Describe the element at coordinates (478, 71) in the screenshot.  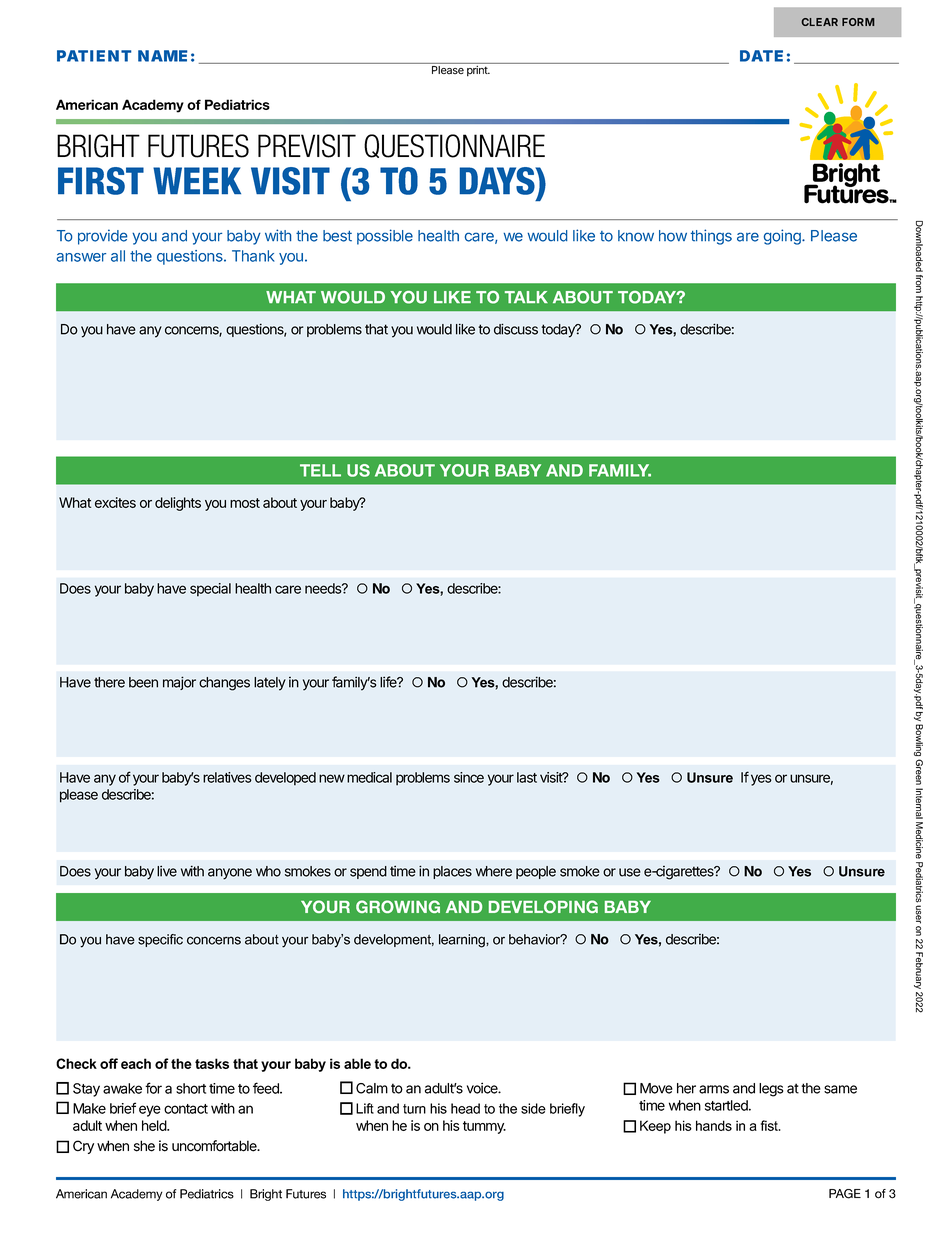
I see `print` at that location.
